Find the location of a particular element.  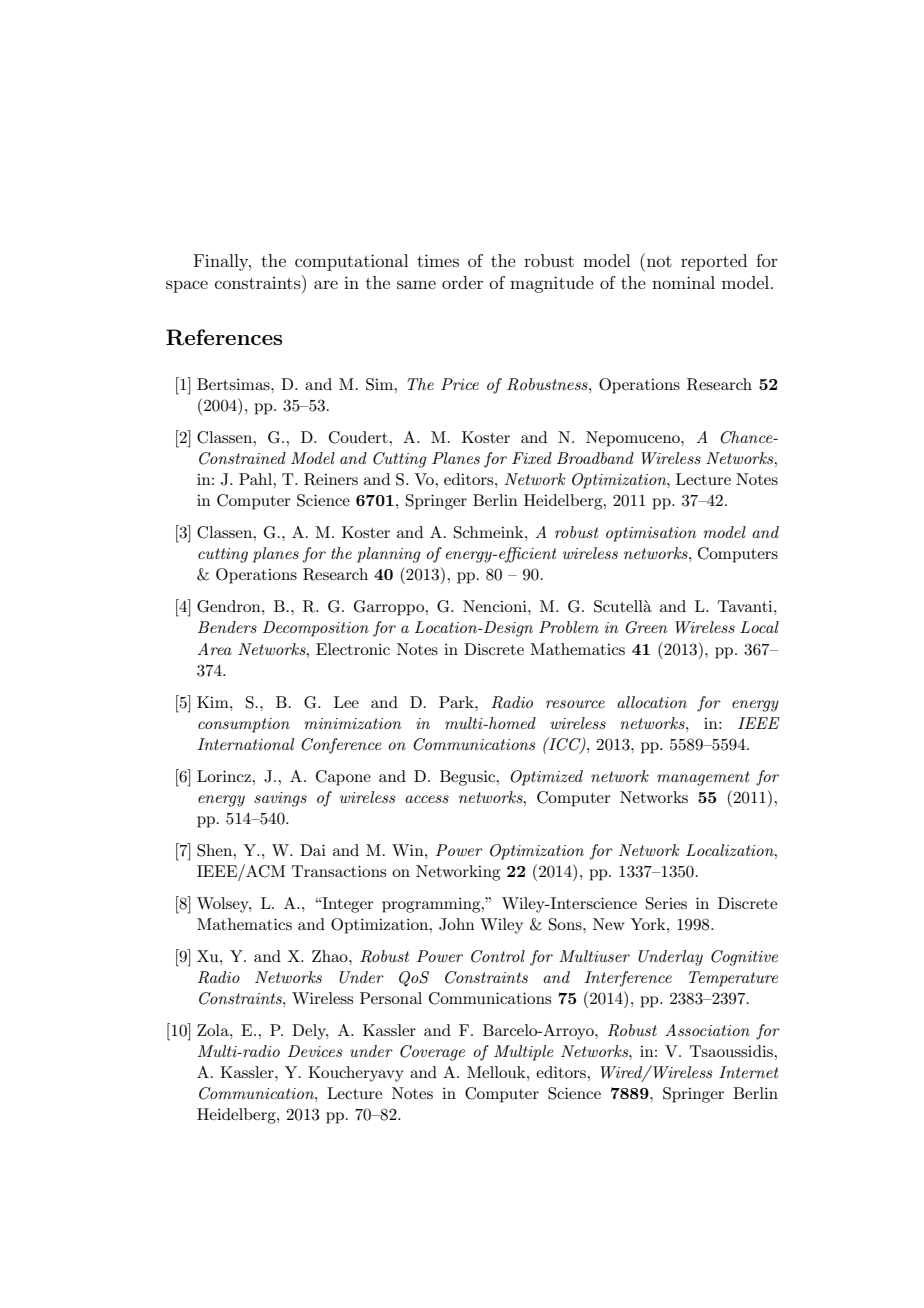

nominal is located at coordinates (683, 282).
